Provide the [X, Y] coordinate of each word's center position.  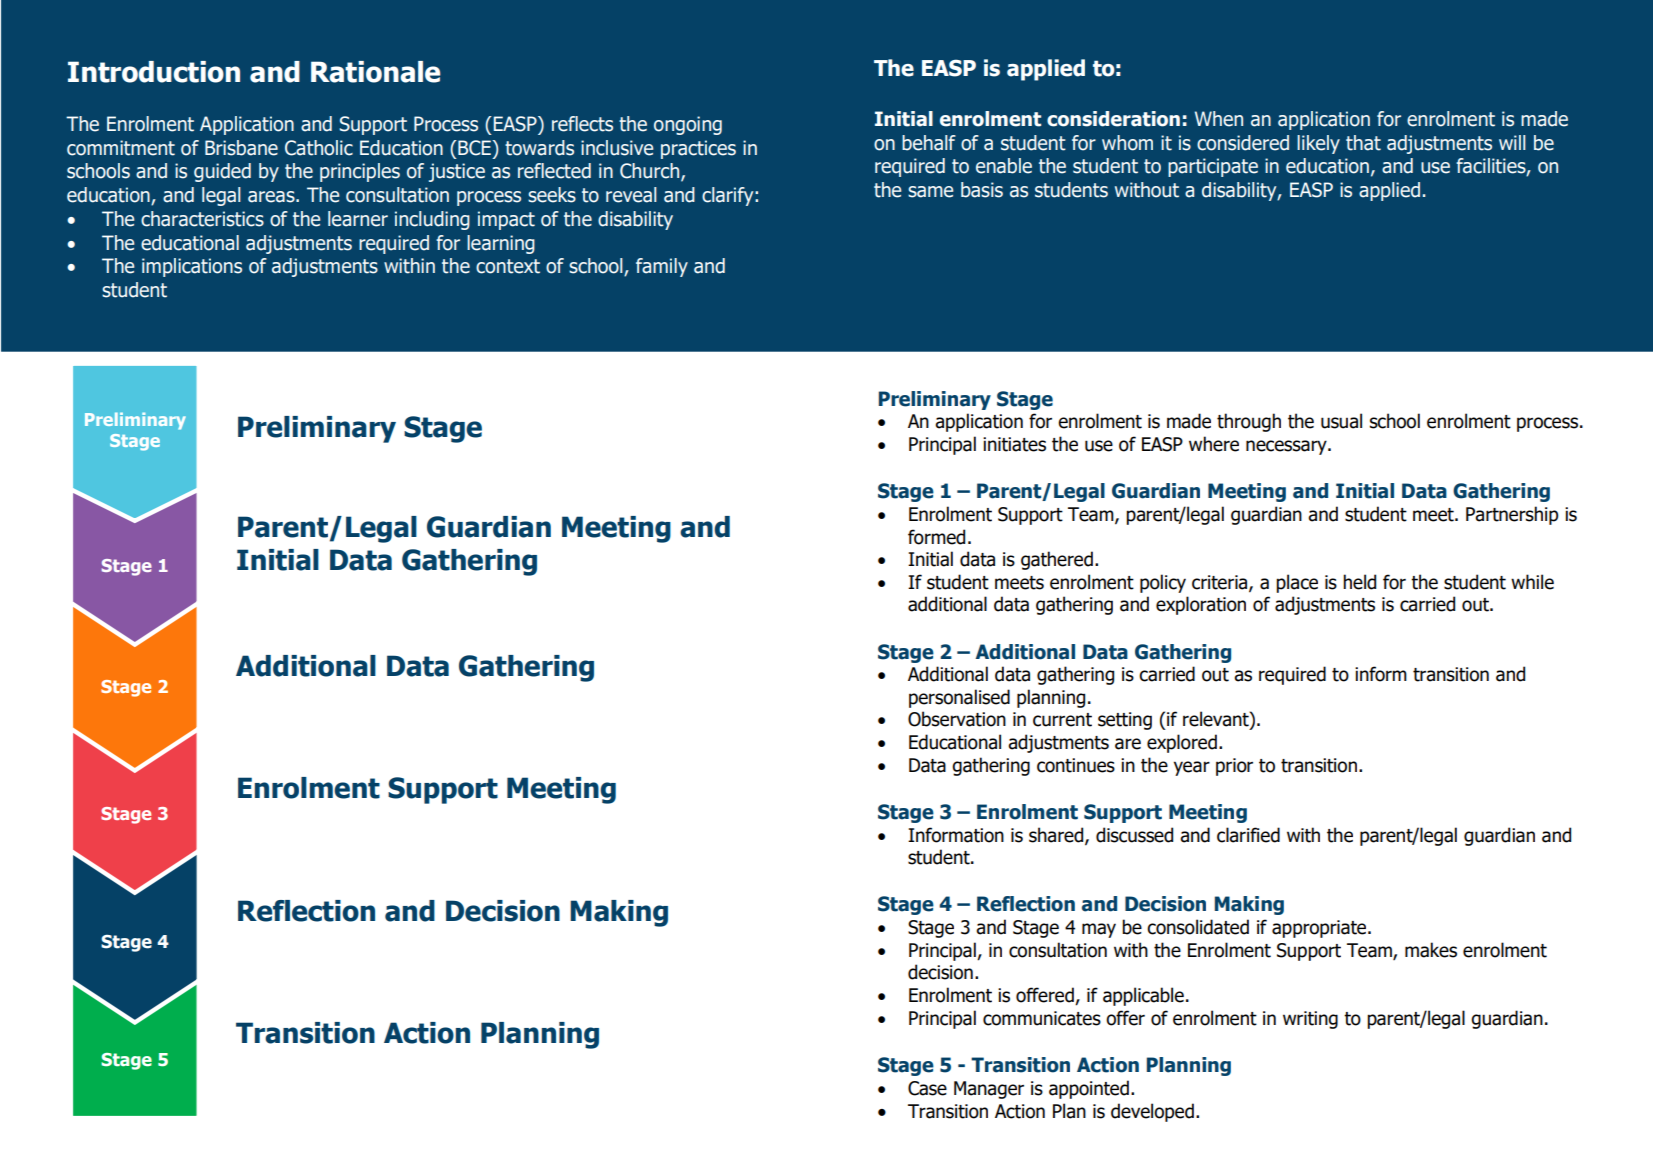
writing [1310, 1020]
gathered [1057, 560]
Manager [989, 1090]
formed [936, 537]
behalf [929, 143]
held [1359, 582]
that [1363, 143]
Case [927, 1088]
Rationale [375, 72]
